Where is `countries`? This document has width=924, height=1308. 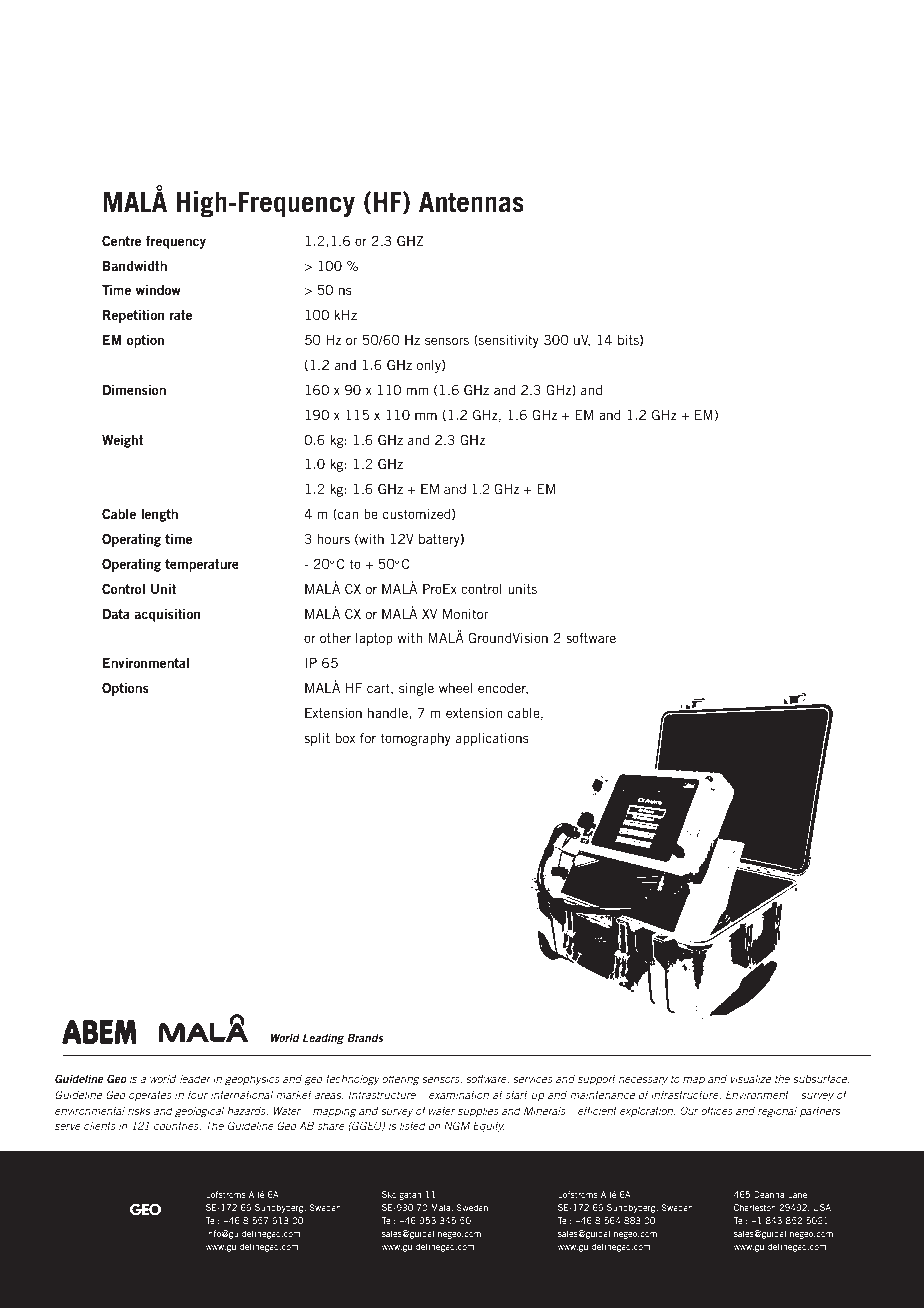 countries is located at coordinates (177, 1125).
